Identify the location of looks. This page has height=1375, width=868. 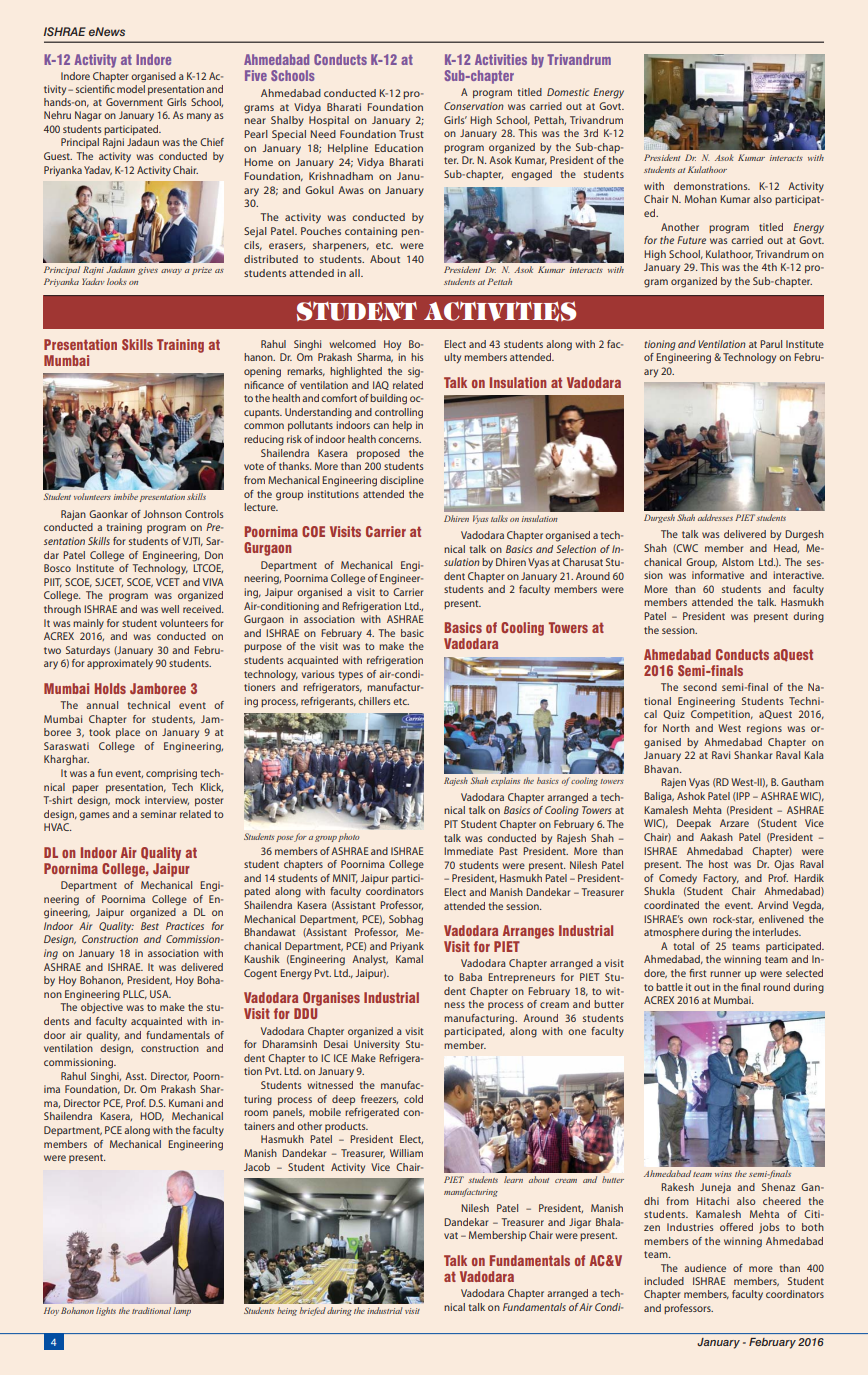
(117, 281).
